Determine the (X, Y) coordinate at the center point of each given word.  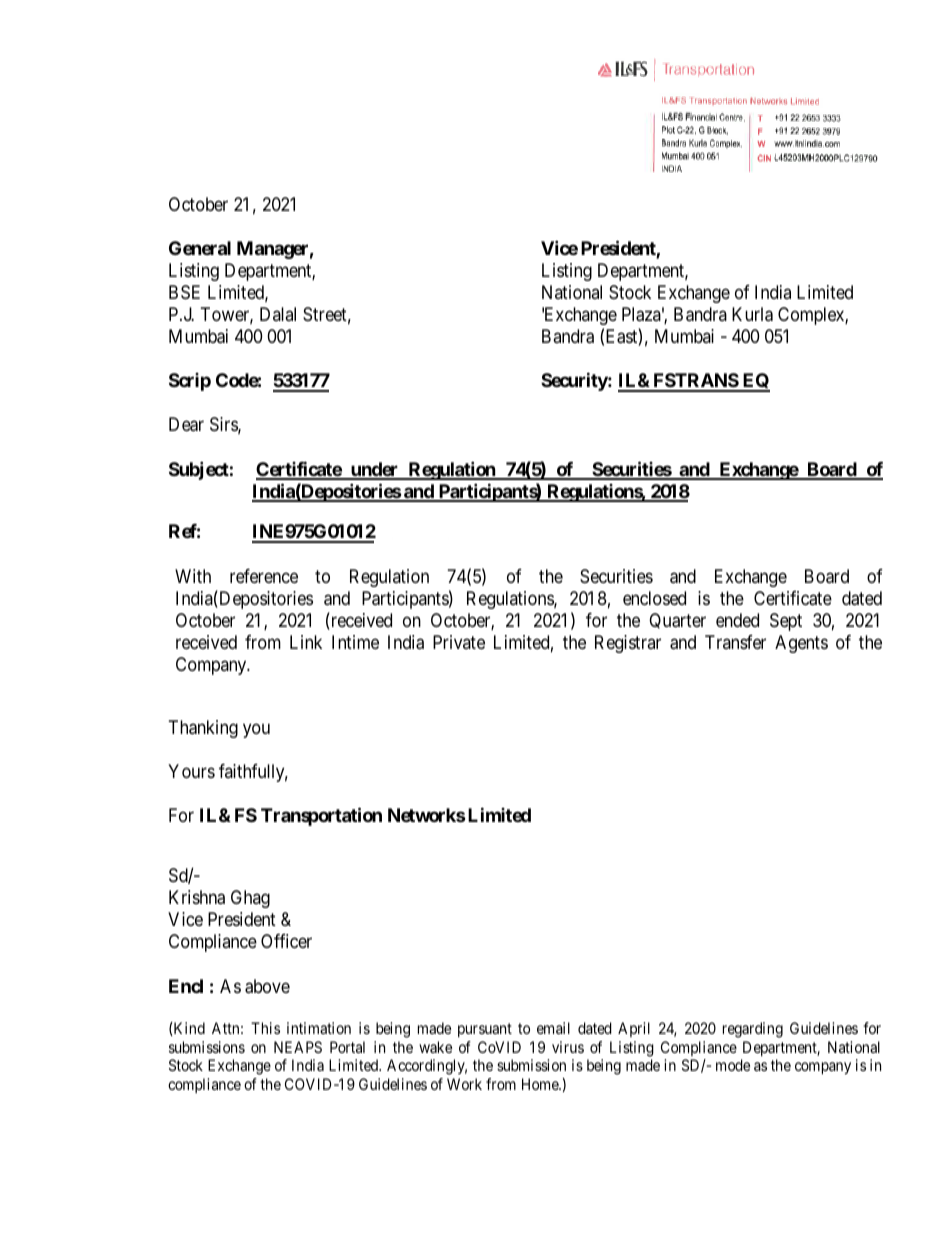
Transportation (321, 817)
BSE (184, 292)
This (265, 1028)
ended (737, 620)
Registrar (628, 644)
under (374, 470)
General (200, 248)
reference (264, 576)
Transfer (735, 642)
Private (459, 642)
